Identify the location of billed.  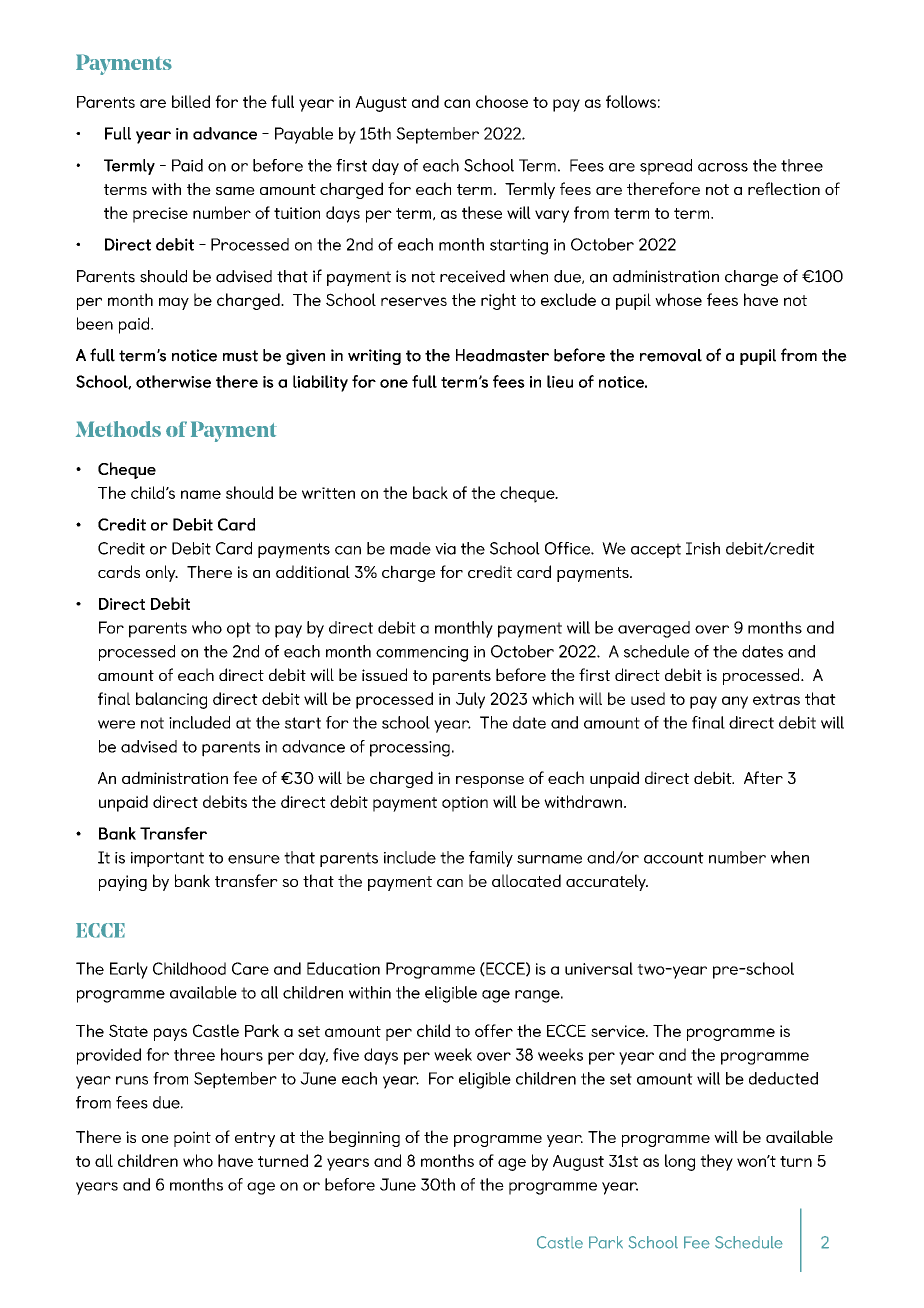
(191, 101).
